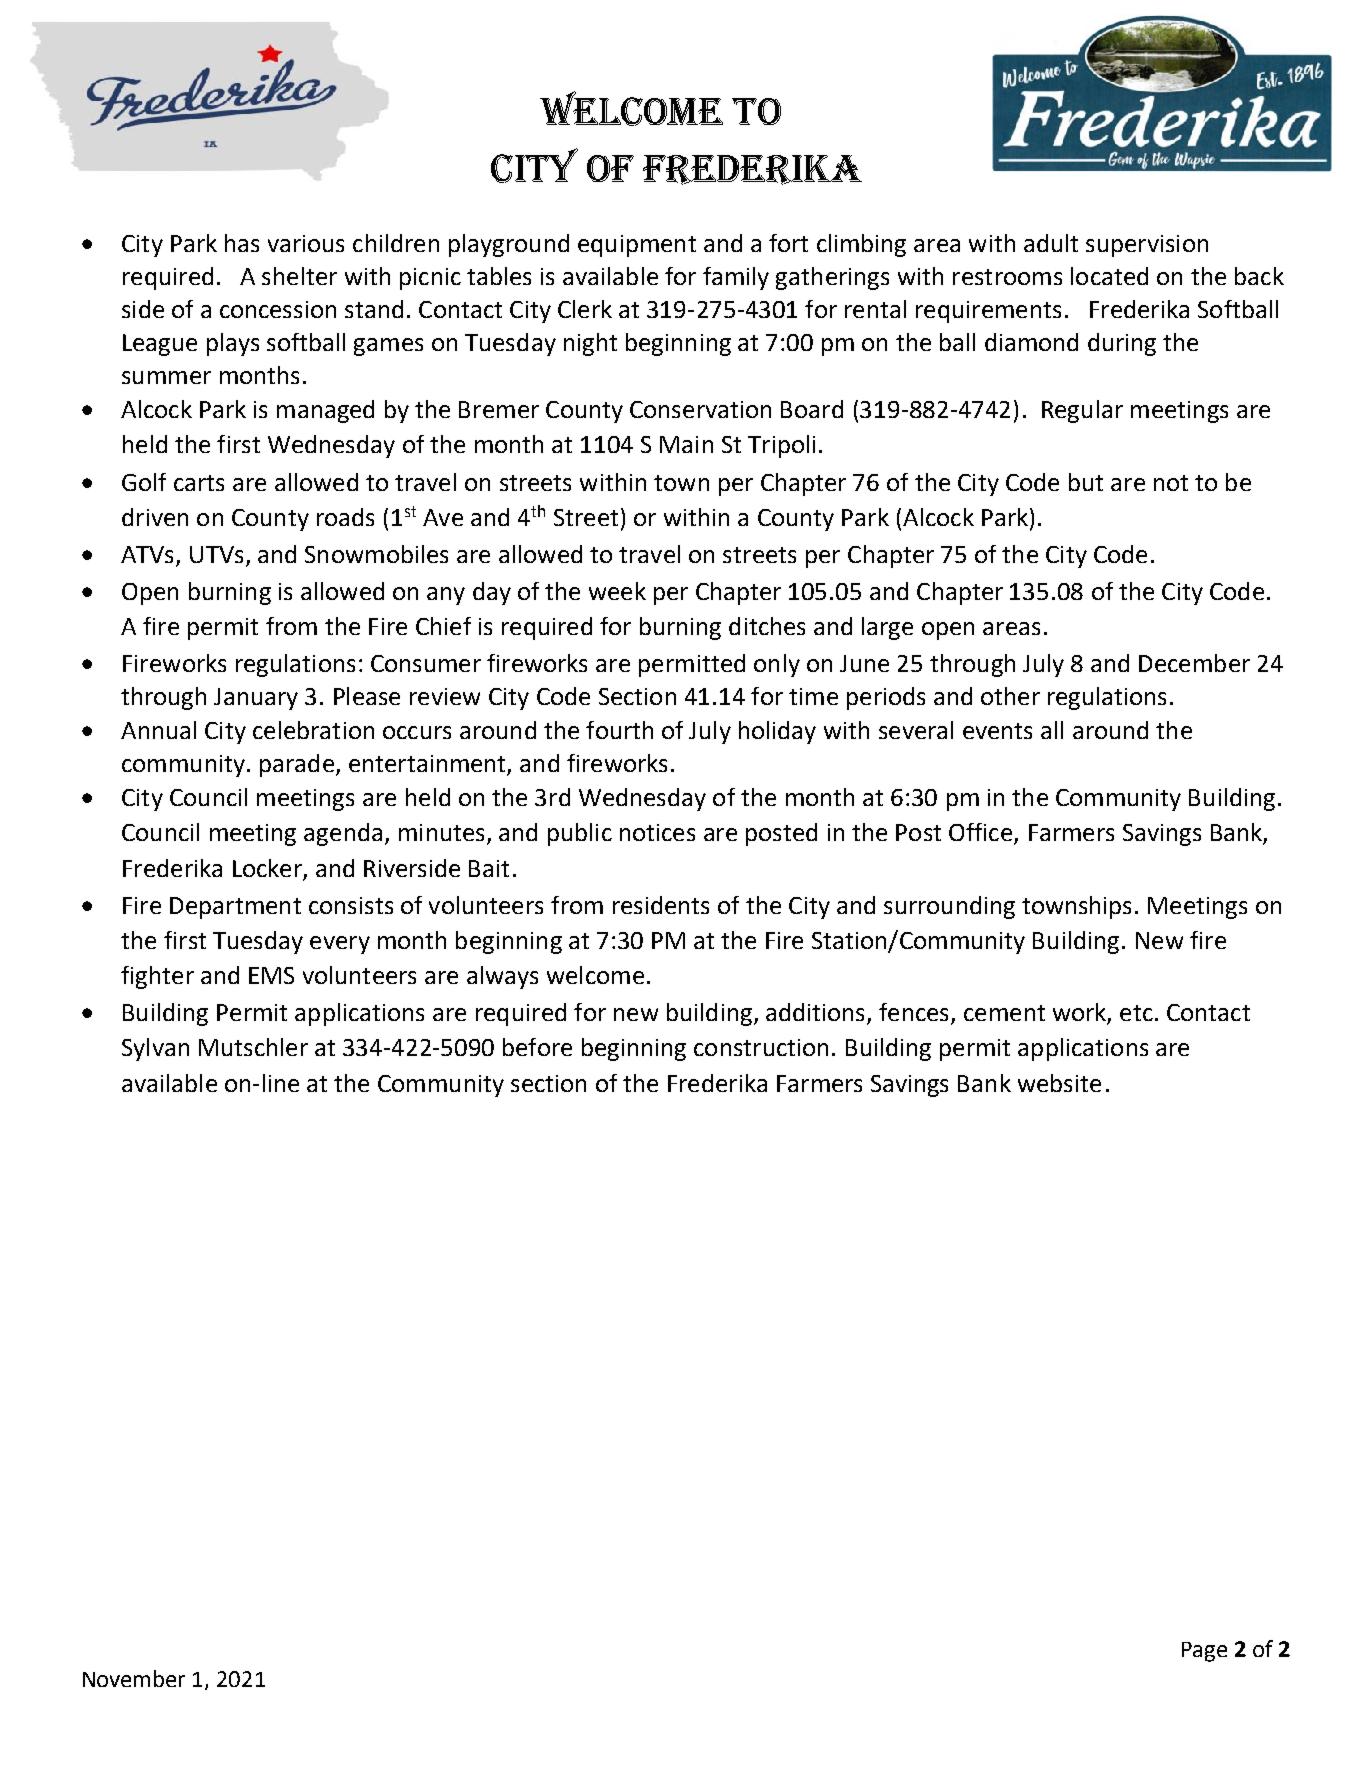 Image resolution: width=1371 pixels, height=1774 pixels. Describe the element at coordinates (1204, 1652) in the document. I see `Page` at that location.
